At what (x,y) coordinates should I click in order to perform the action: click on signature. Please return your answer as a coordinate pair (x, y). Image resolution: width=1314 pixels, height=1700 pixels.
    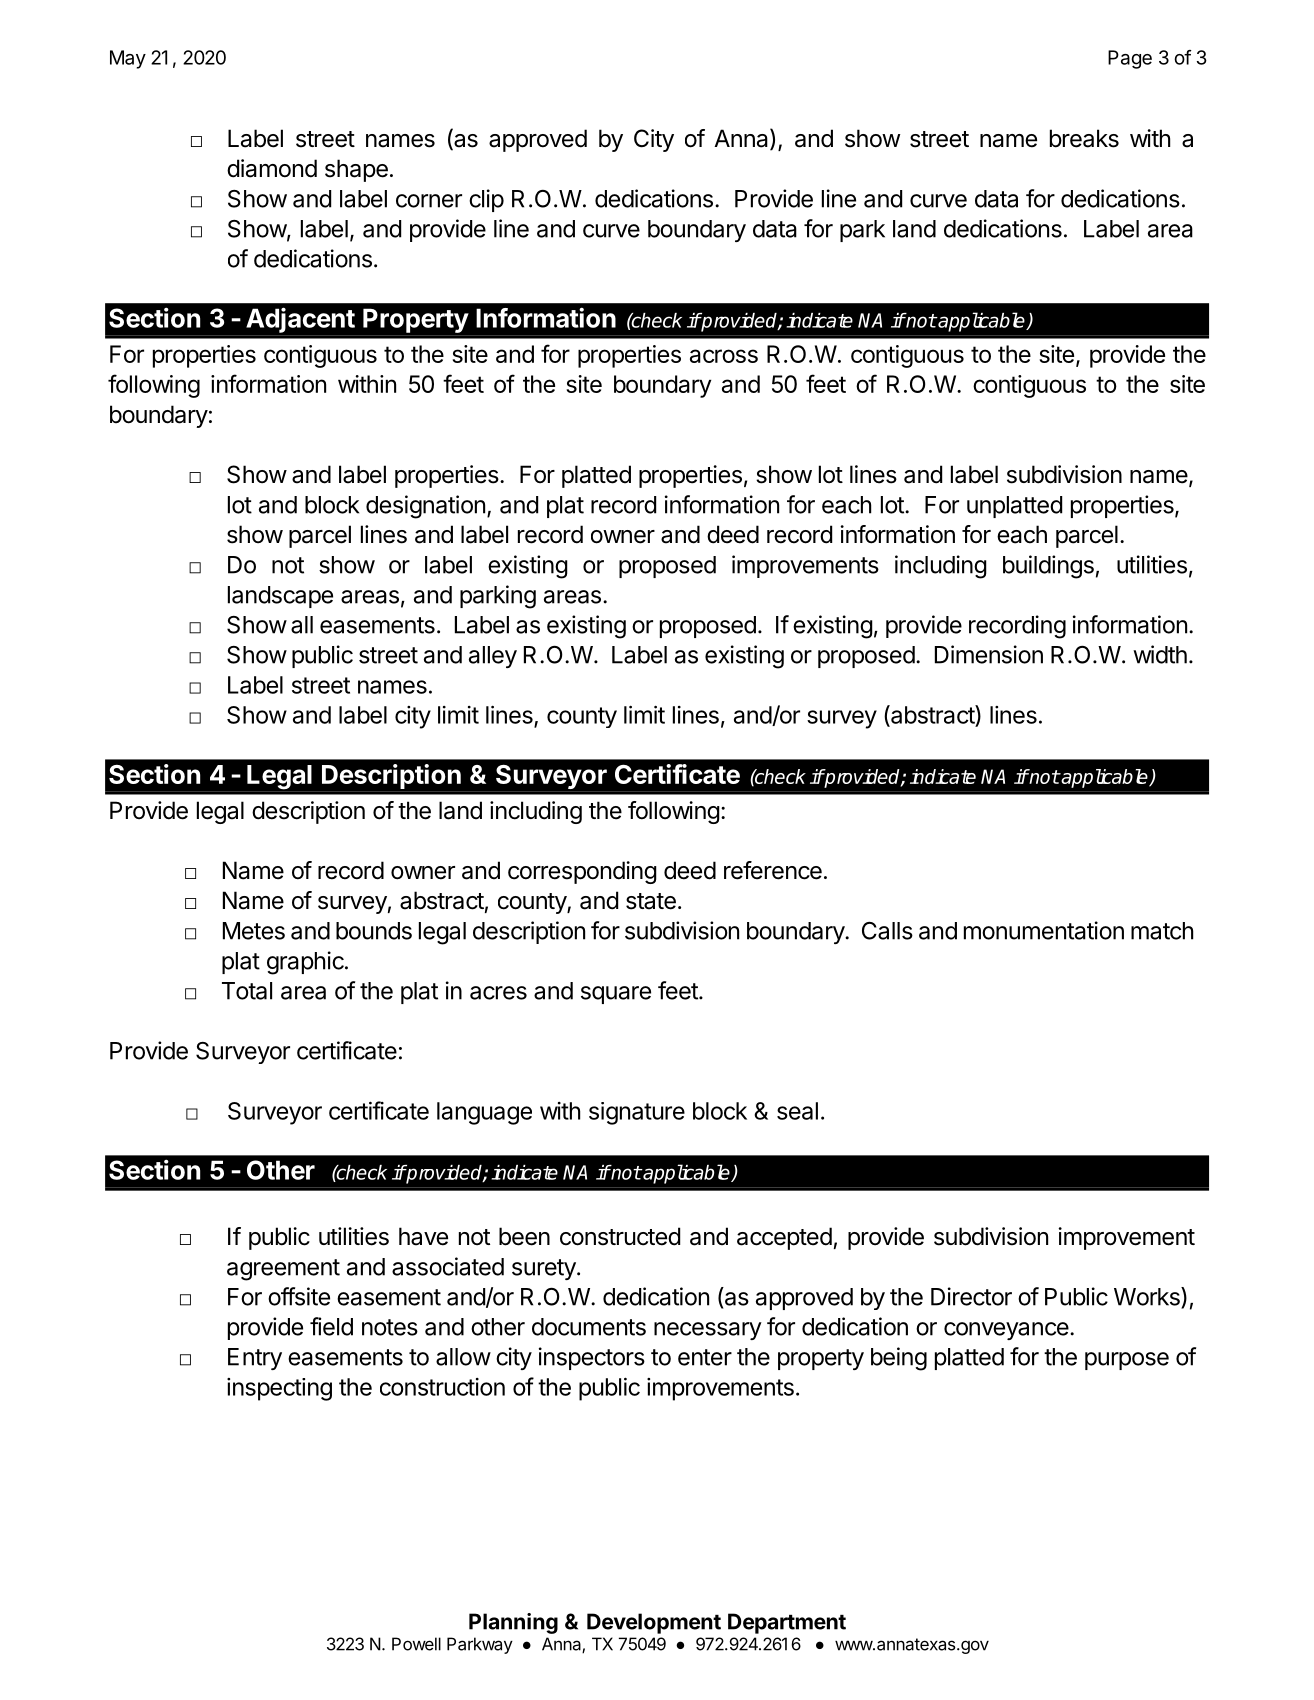
    Looking at the image, I should click on (637, 1113).
